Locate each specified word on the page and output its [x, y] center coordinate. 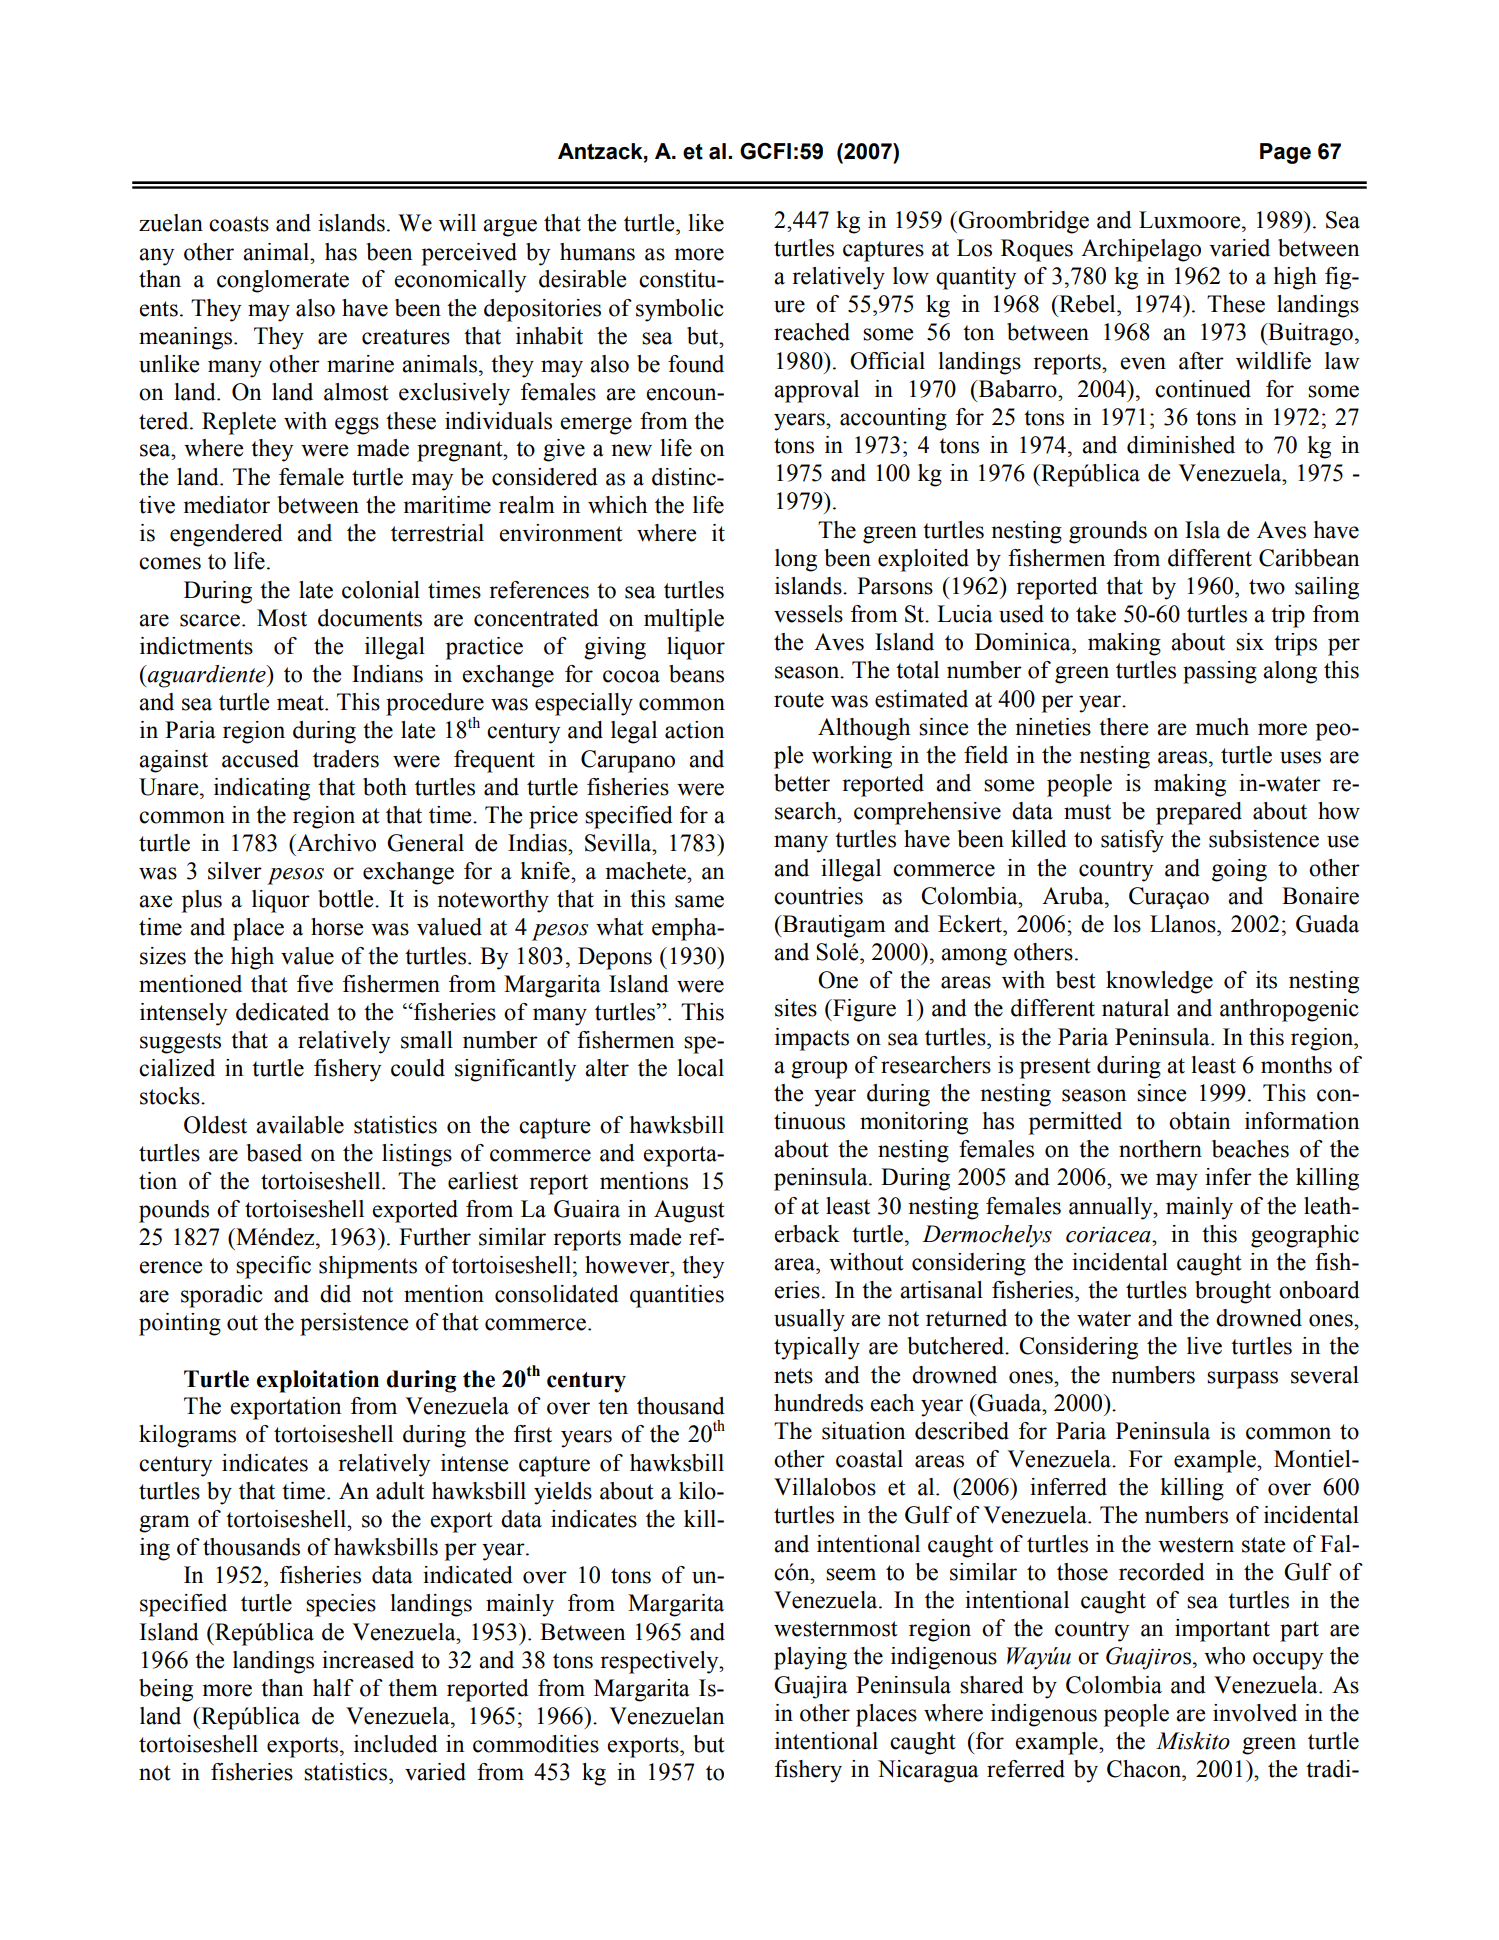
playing [810, 1658]
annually [1112, 1208]
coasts [239, 224]
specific [273, 1267]
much [1222, 727]
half [333, 1688]
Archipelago [1141, 250]
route [799, 700]
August [689, 1211]
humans [597, 252]
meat [301, 703]
